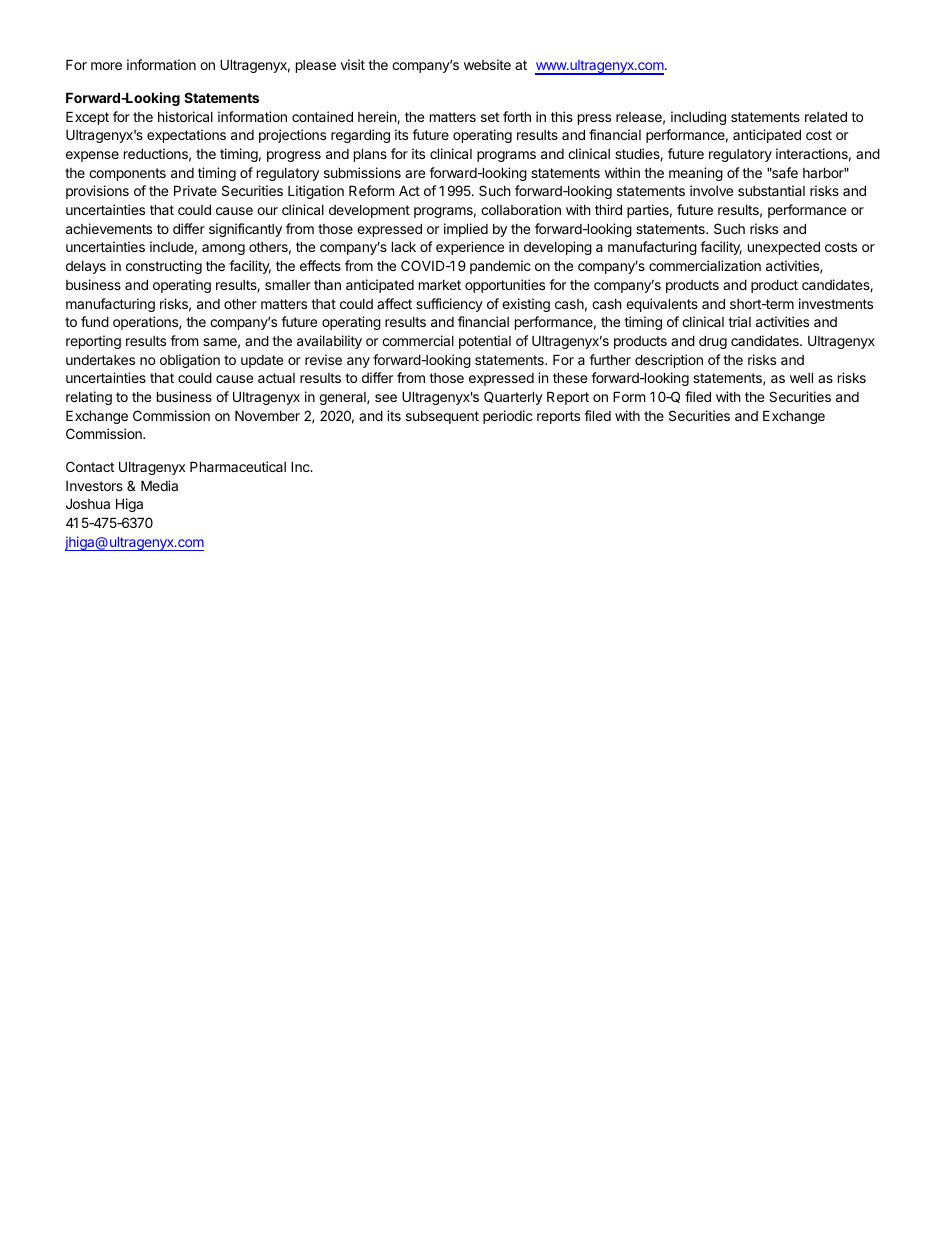 The height and width of the image is (1233, 952). What do you see at coordinates (106, 66) in the image?
I see `more` at bounding box center [106, 66].
